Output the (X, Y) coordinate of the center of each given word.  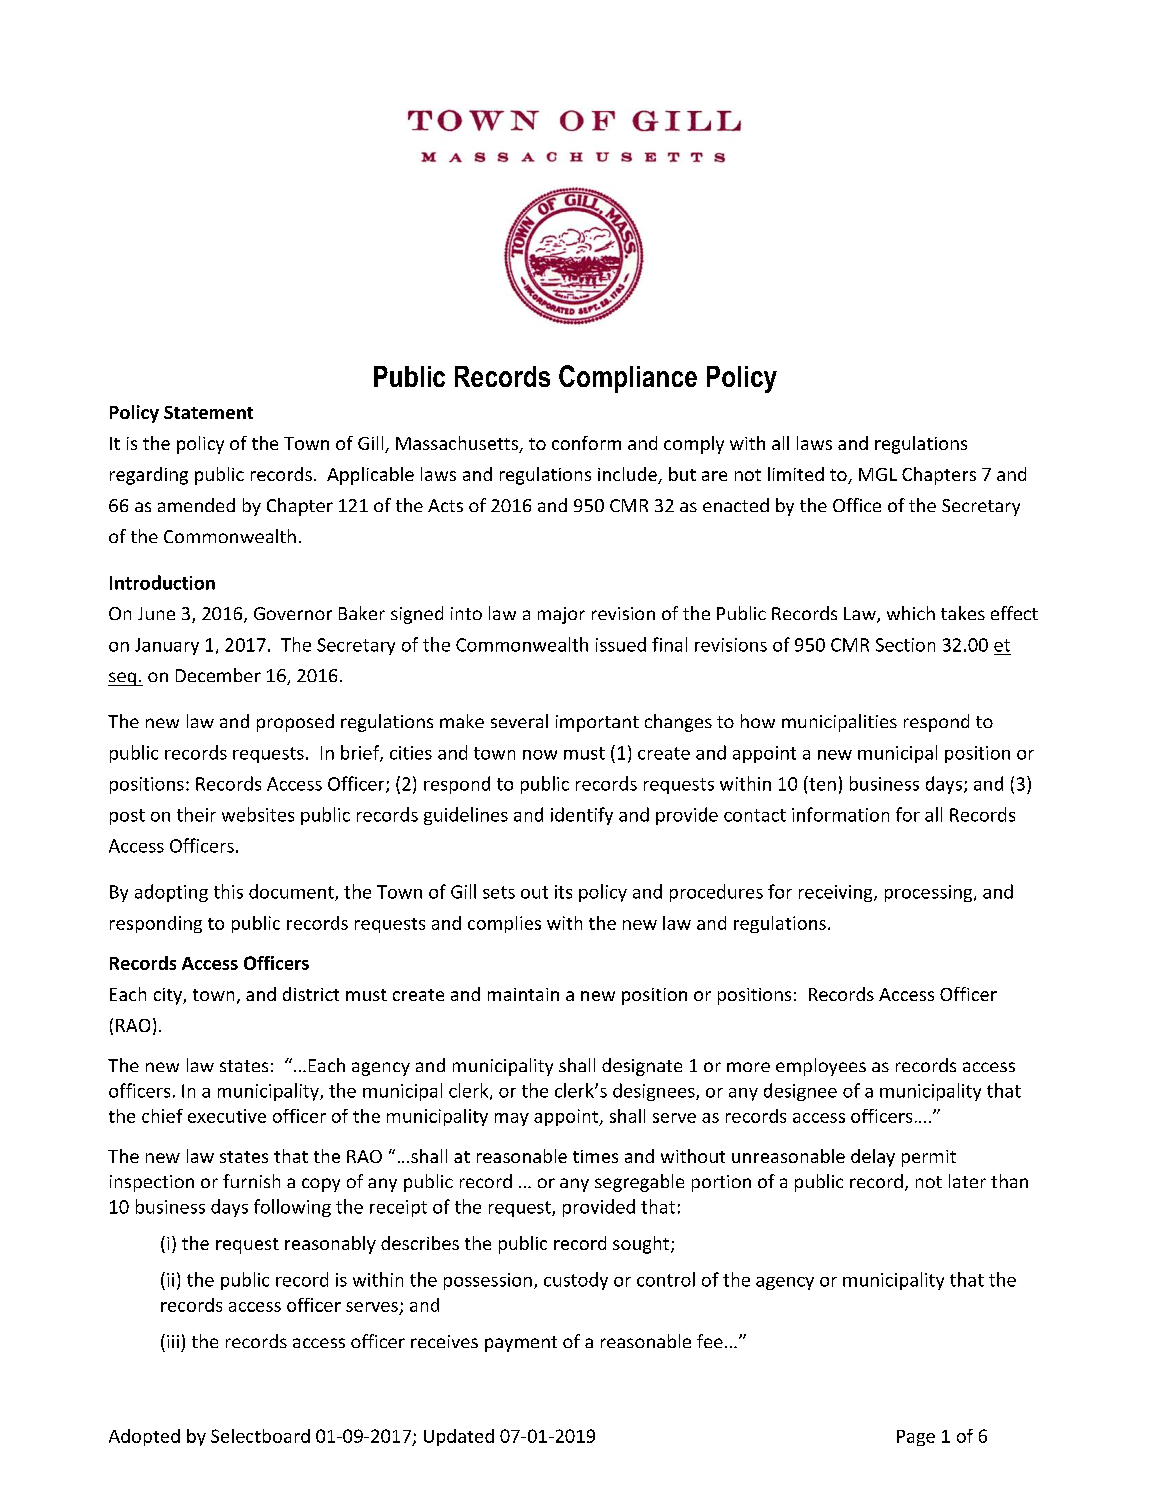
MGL (878, 474)
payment (521, 1344)
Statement (208, 412)
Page (916, 1438)
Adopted (144, 1437)
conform (586, 443)
